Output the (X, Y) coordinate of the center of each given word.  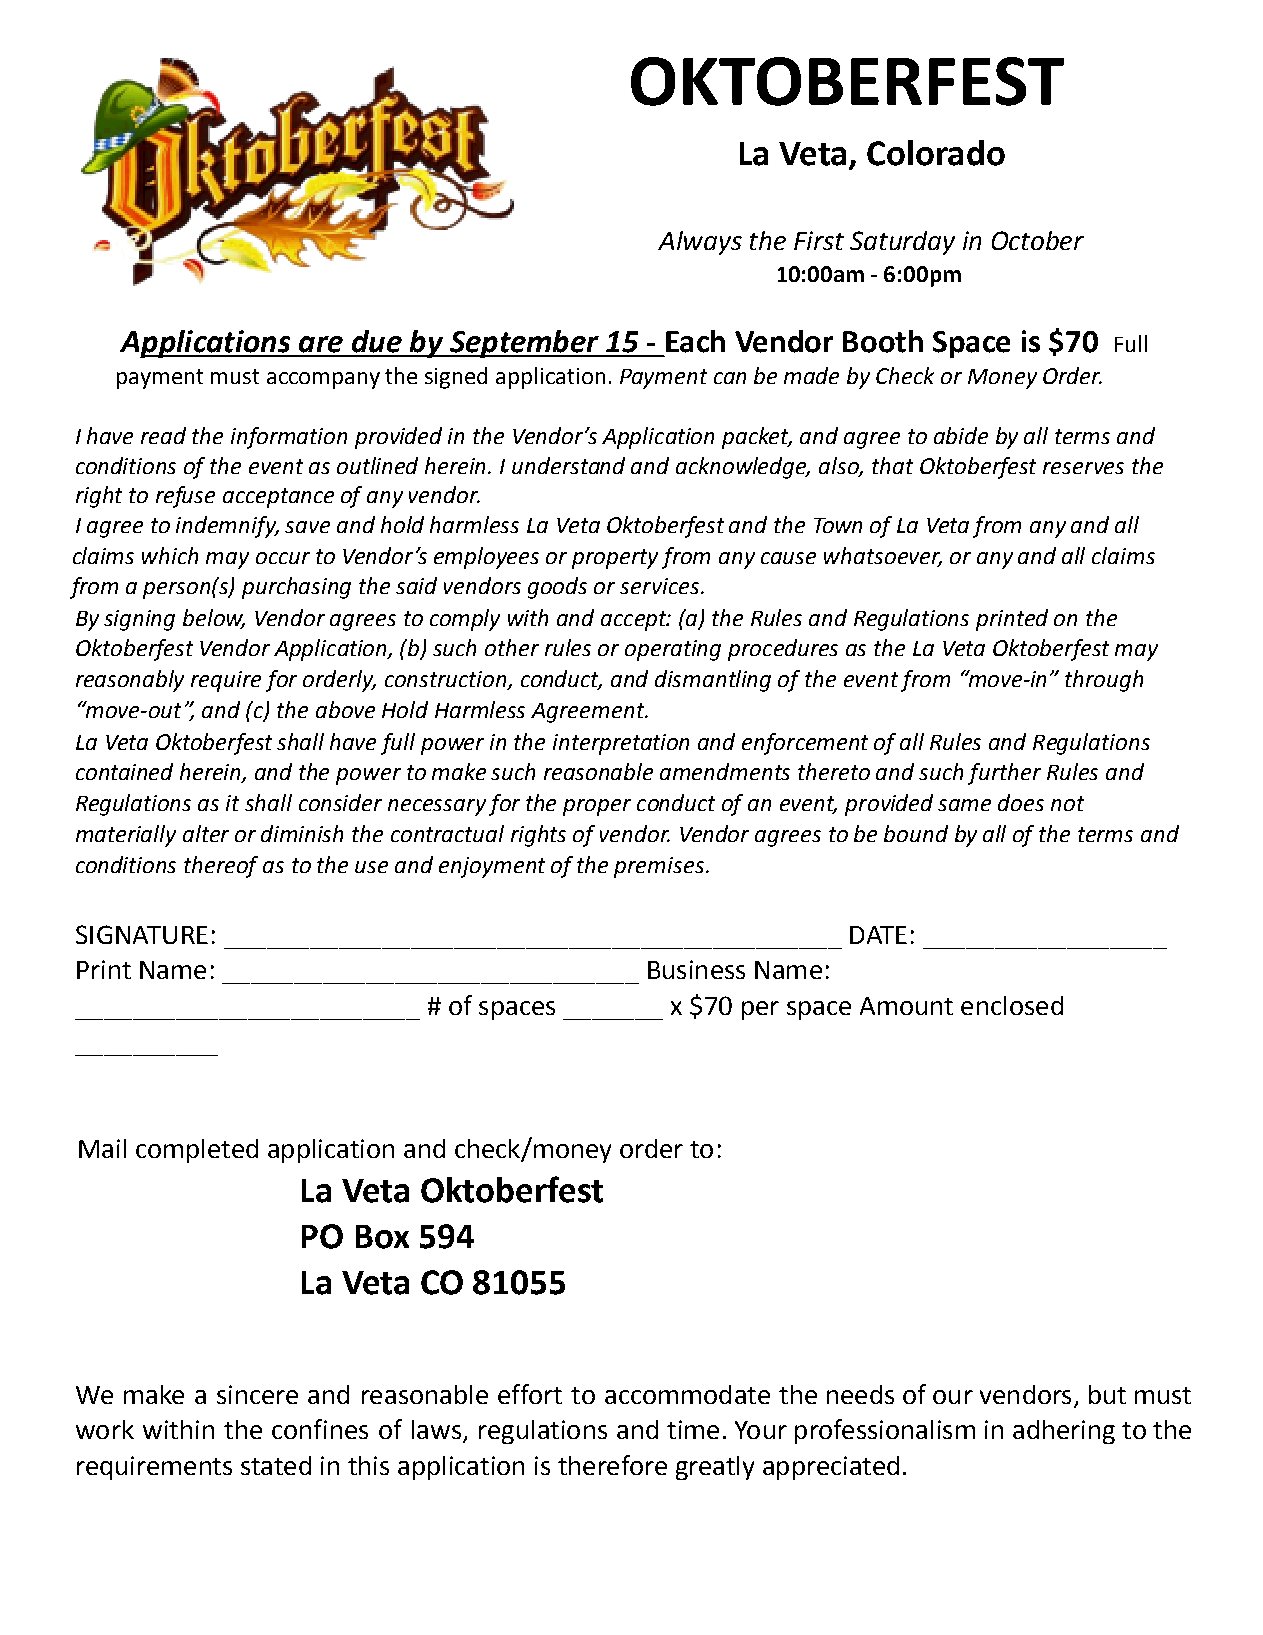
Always (700, 243)
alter (206, 833)
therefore (612, 1465)
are (321, 344)
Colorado (936, 153)
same (964, 805)
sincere (257, 1394)
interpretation (621, 744)
